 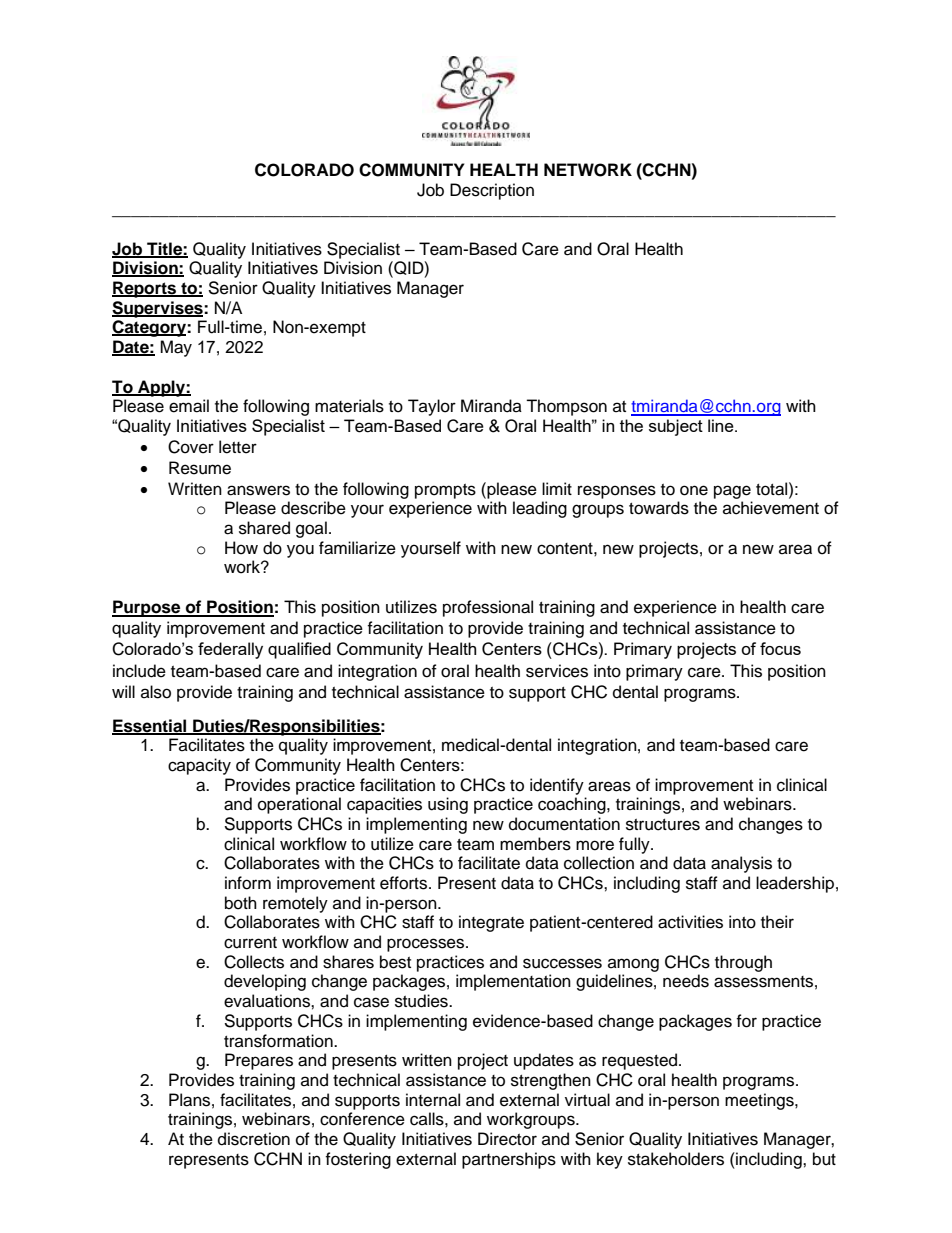 I want to click on integrate, so click(x=491, y=923).
